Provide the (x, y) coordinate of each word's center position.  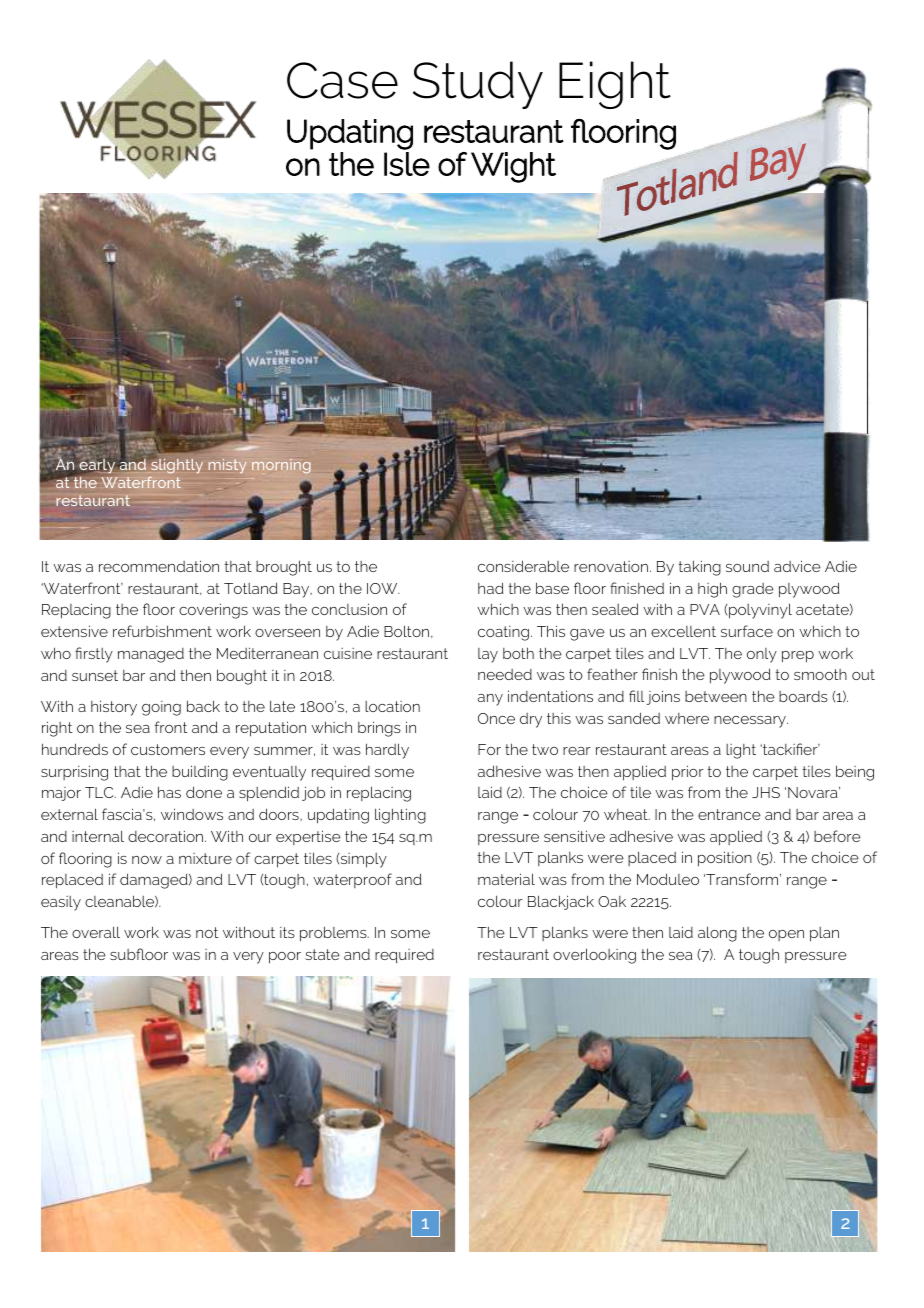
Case (342, 80)
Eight (615, 85)
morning (281, 466)
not (207, 932)
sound (747, 566)
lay (488, 655)
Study (478, 85)
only (762, 655)
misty (228, 466)
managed (151, 655)
